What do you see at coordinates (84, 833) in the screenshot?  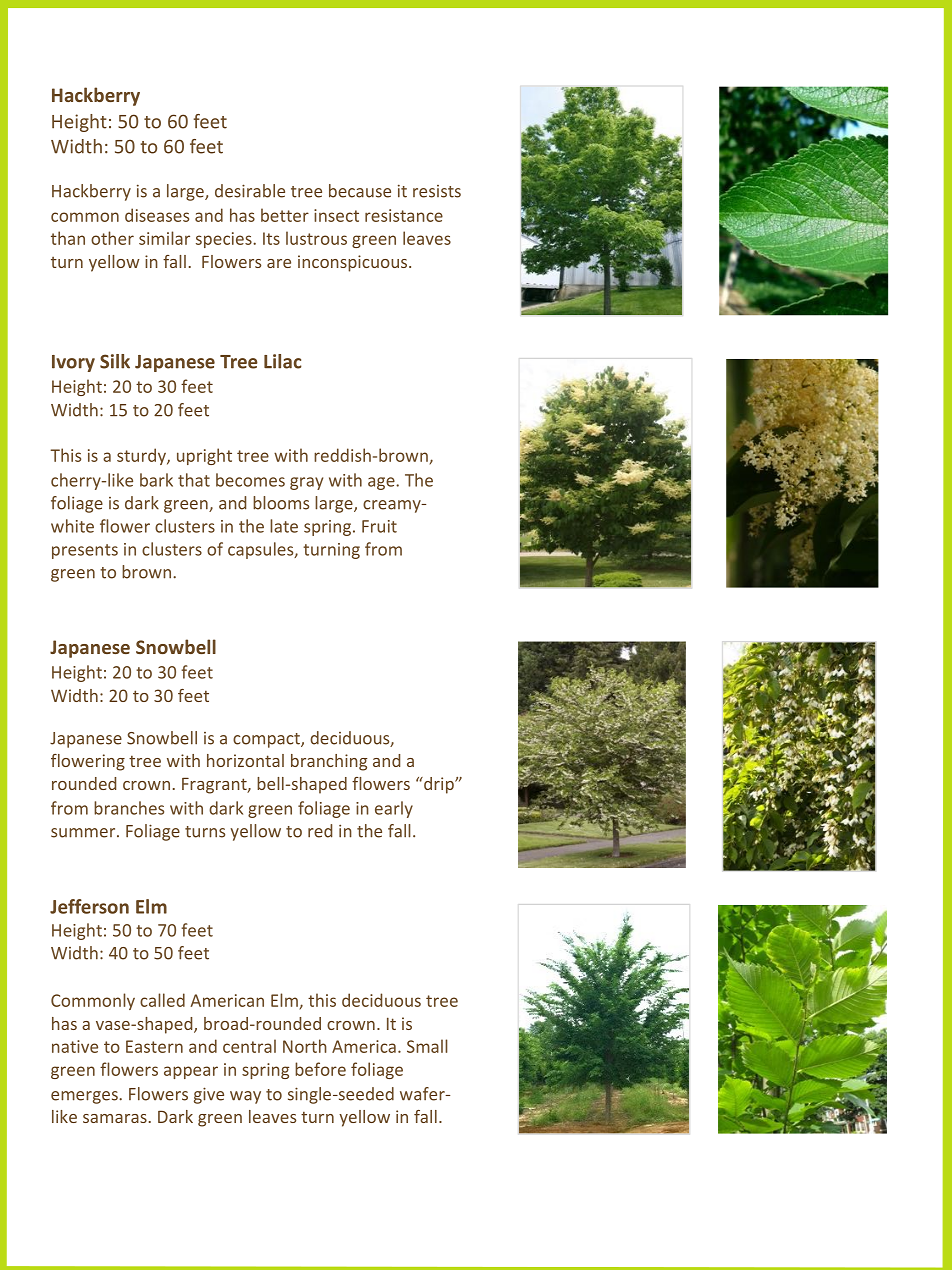 I see `summer` at bounding box center [84, 833].
